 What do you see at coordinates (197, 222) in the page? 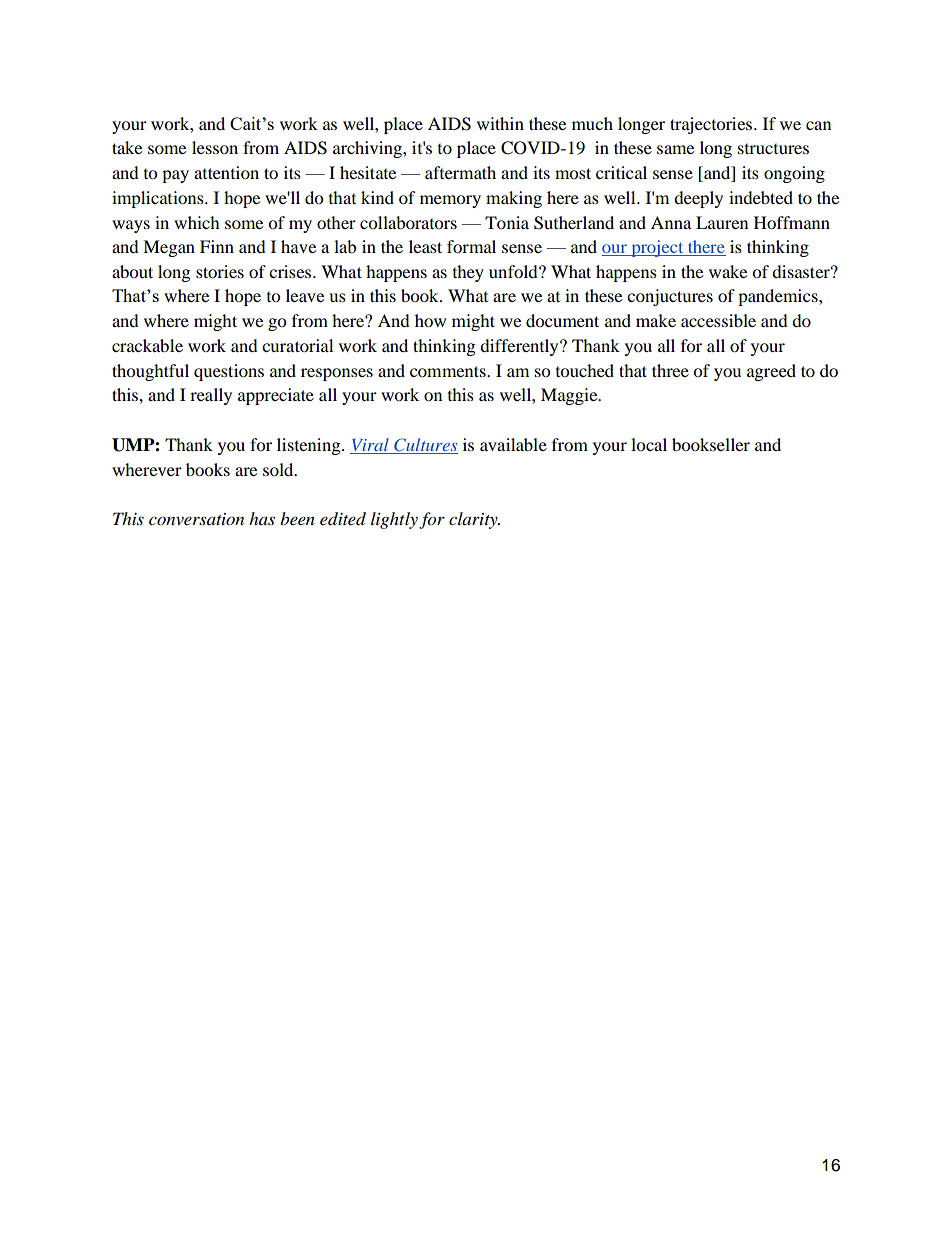
I see `which` at bounding box center [197, 222].
